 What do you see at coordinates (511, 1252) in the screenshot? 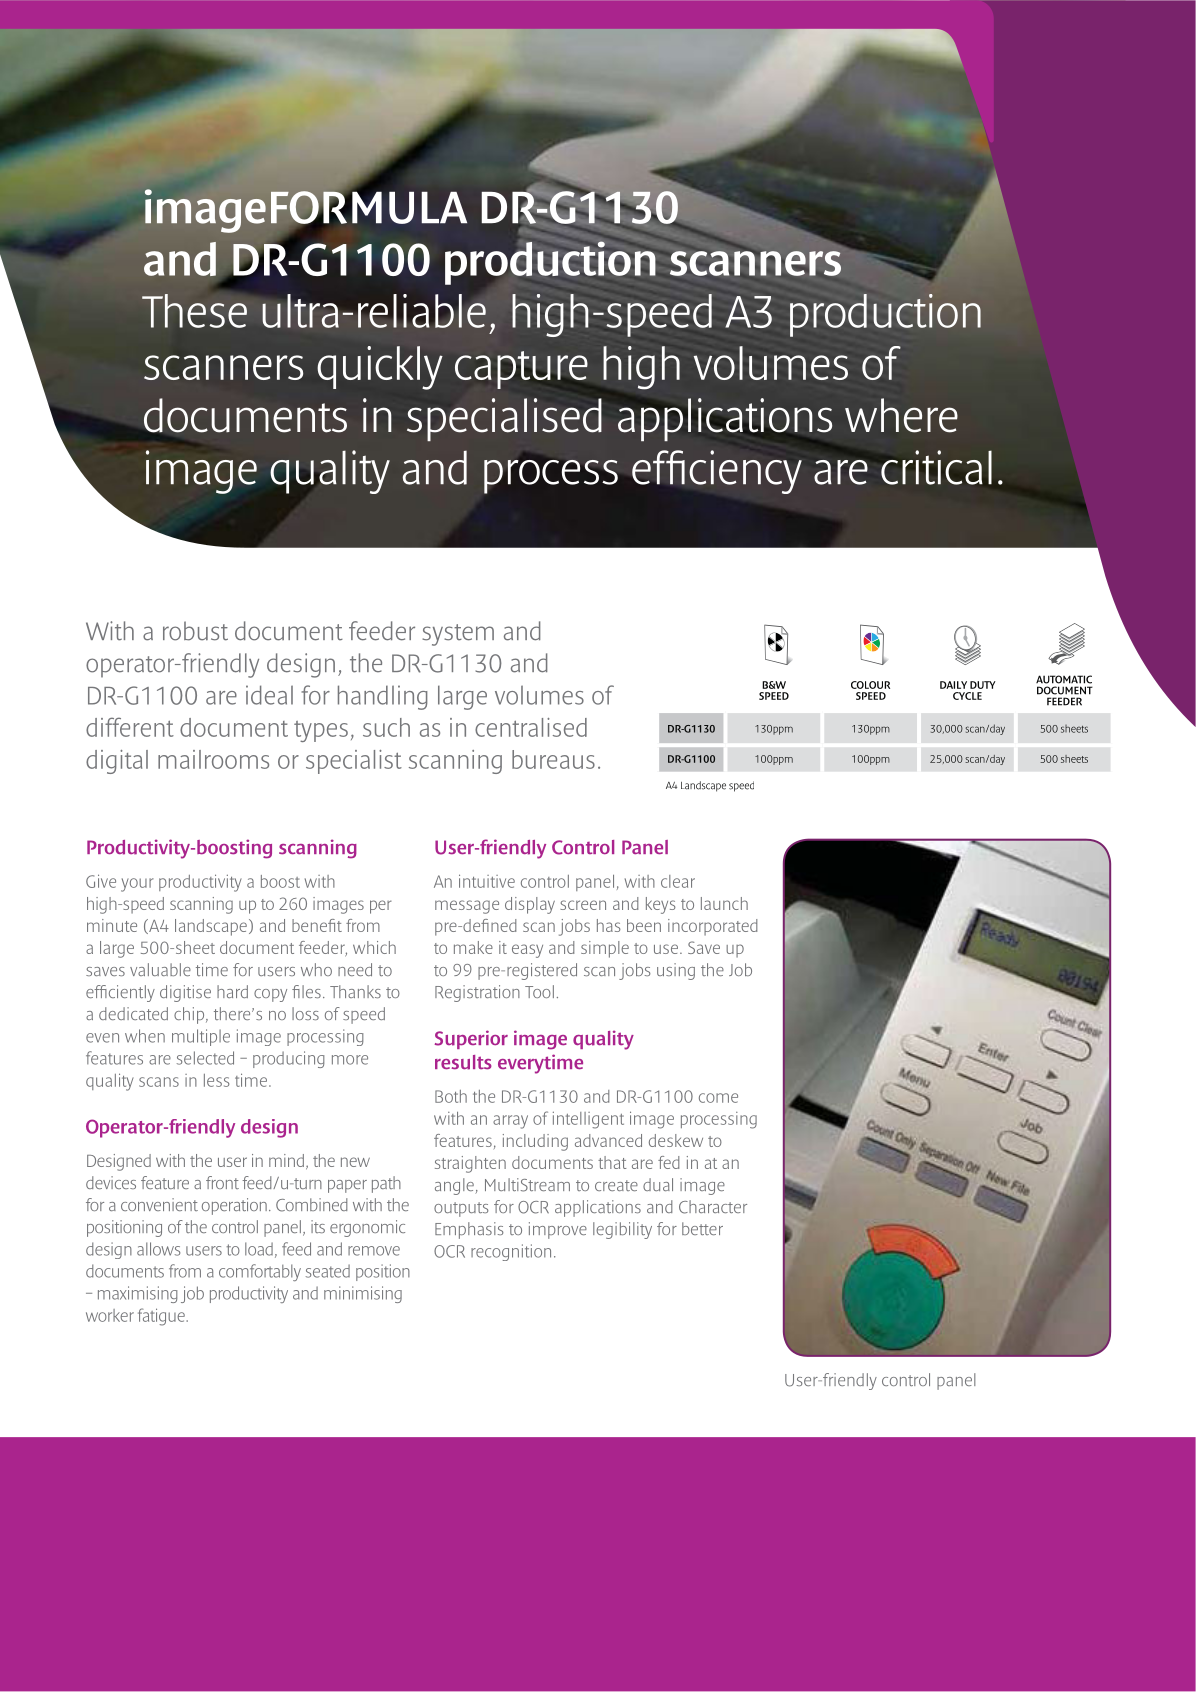
I see `recognition` at bounding box center [511, 1252].
